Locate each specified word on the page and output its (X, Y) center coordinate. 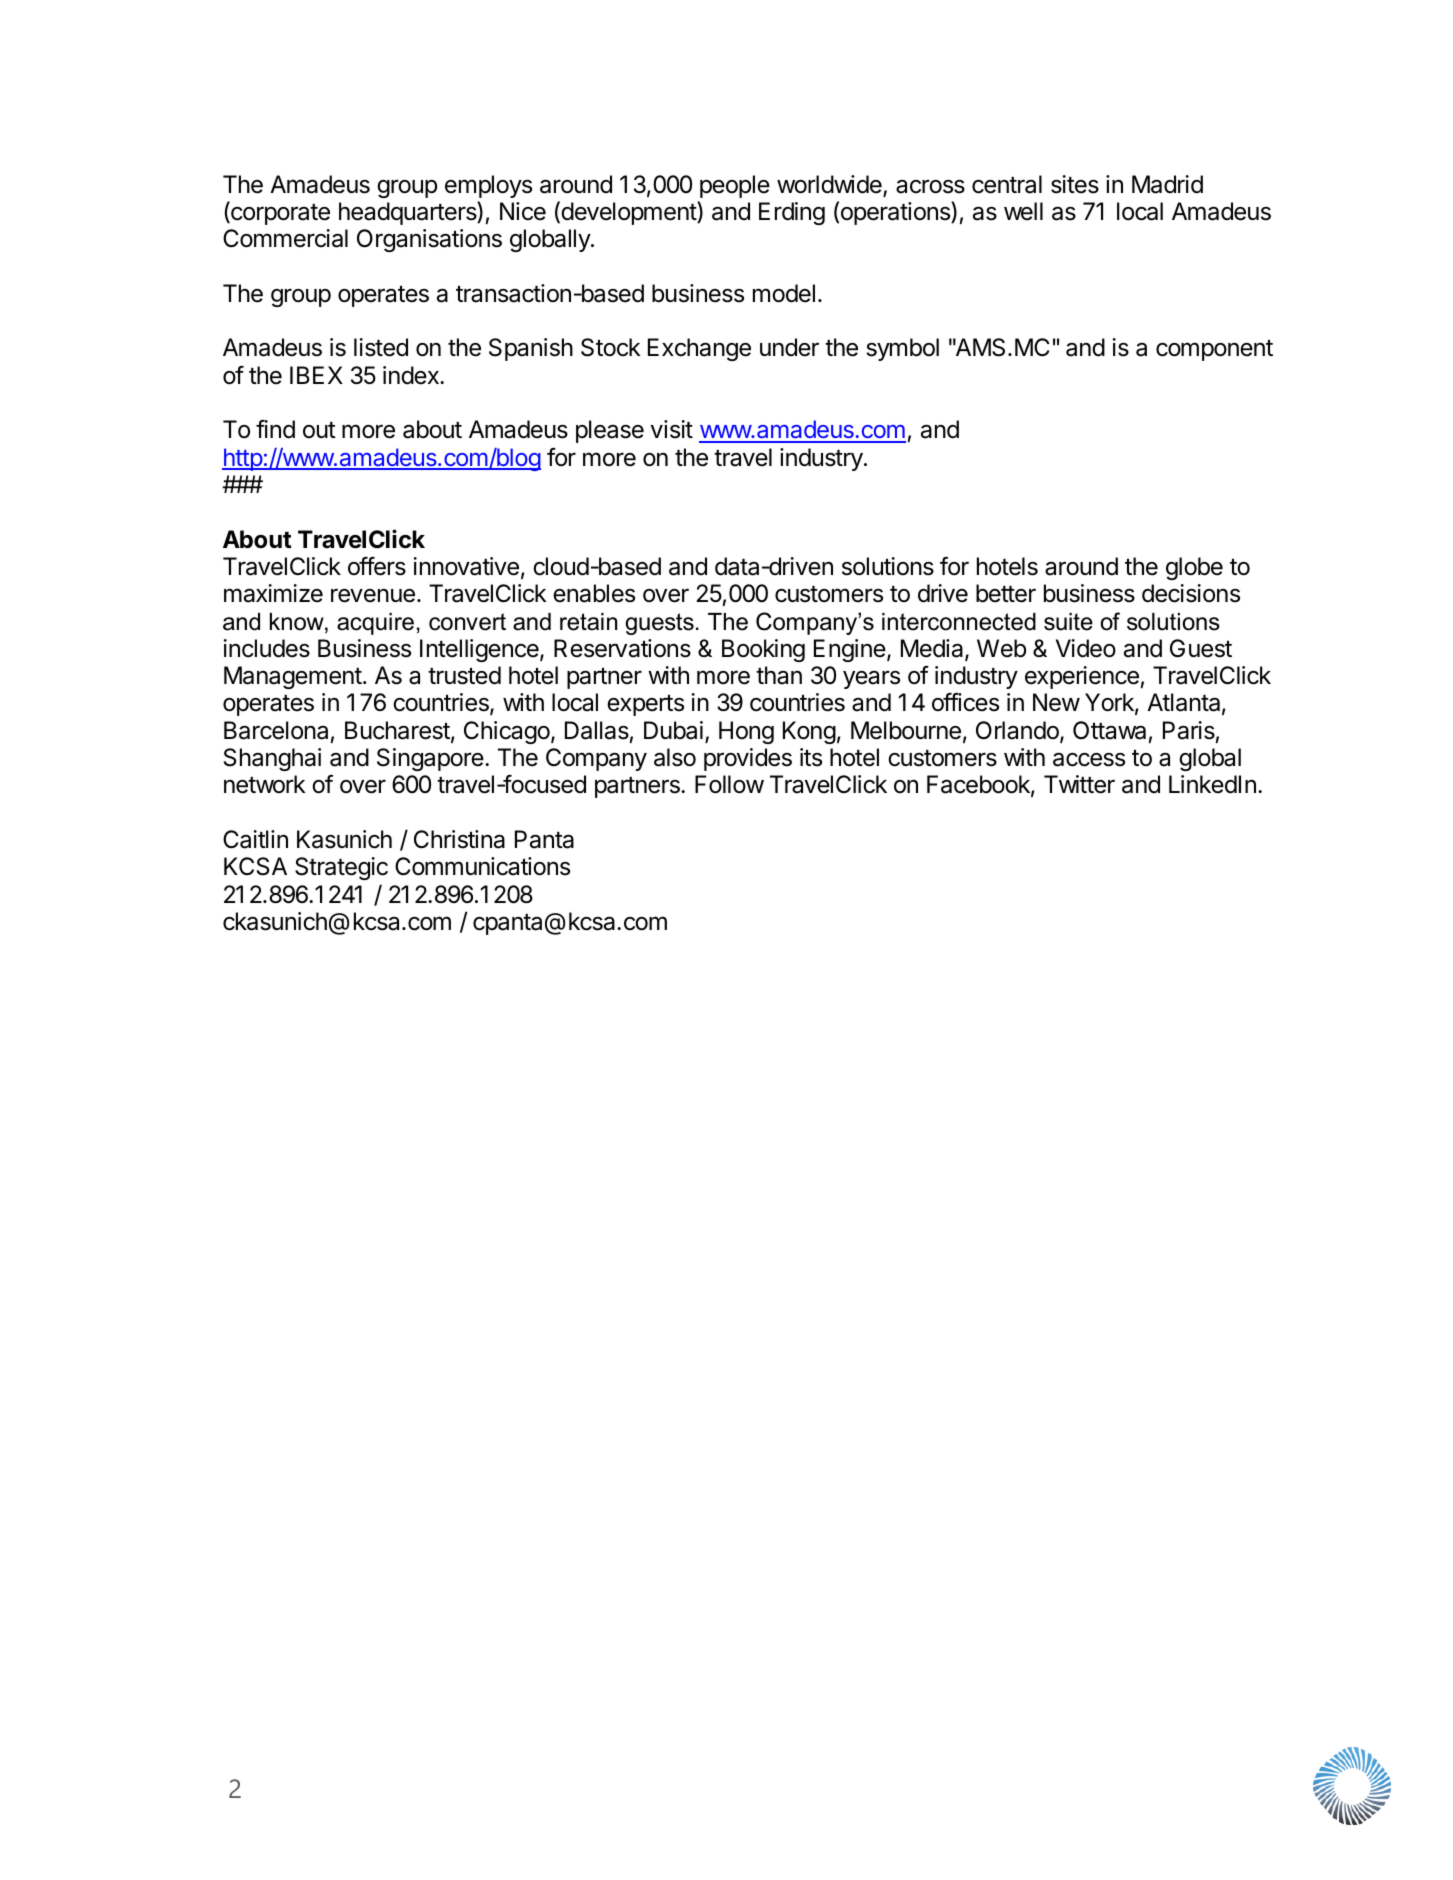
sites (1075, 184)
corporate (279, 213)
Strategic (341, 868)
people (735, 186)
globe (1194, 568)
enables (594, 593)
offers (377, 566)
